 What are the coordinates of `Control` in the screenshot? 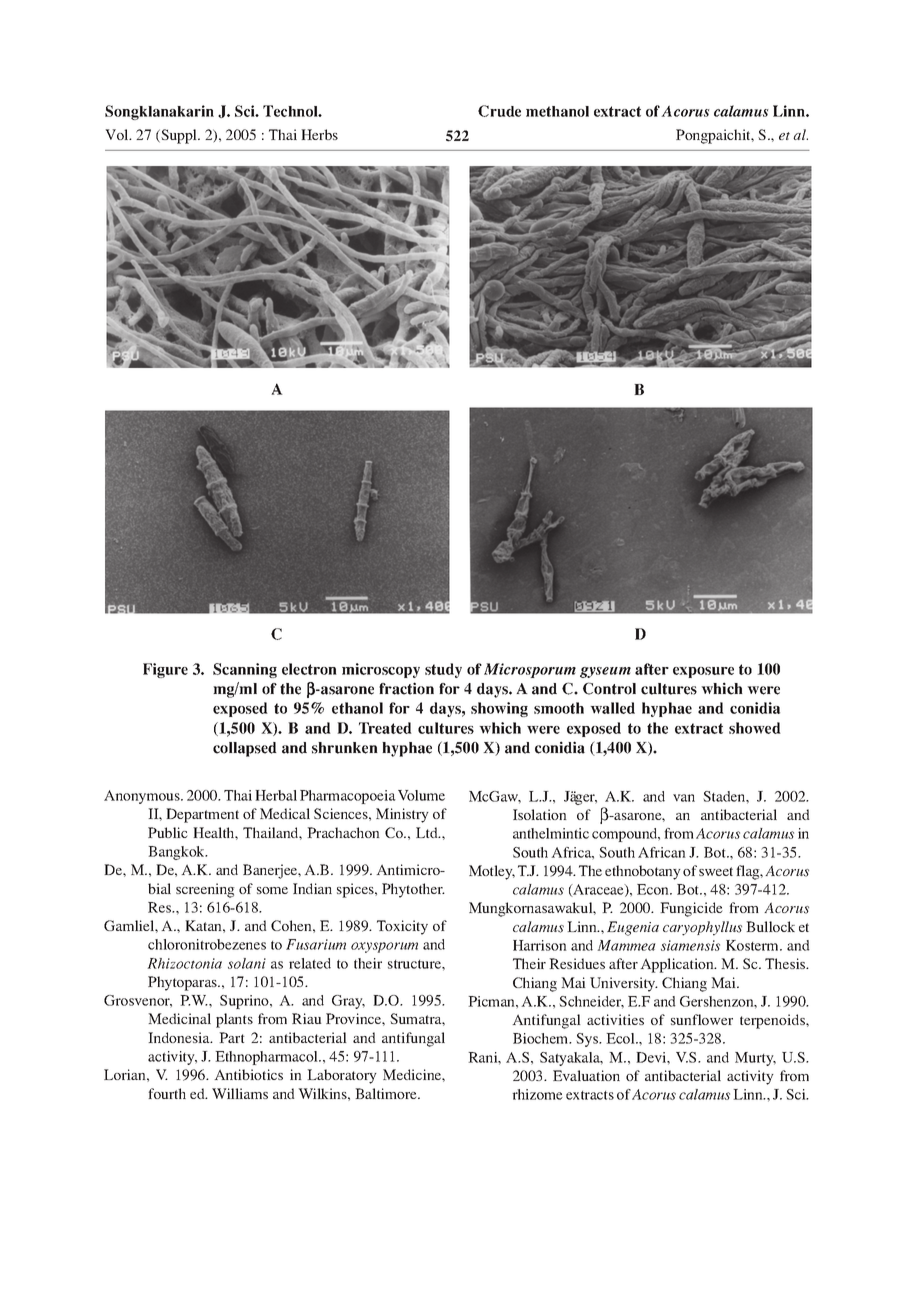 It's located at (609, 688).
